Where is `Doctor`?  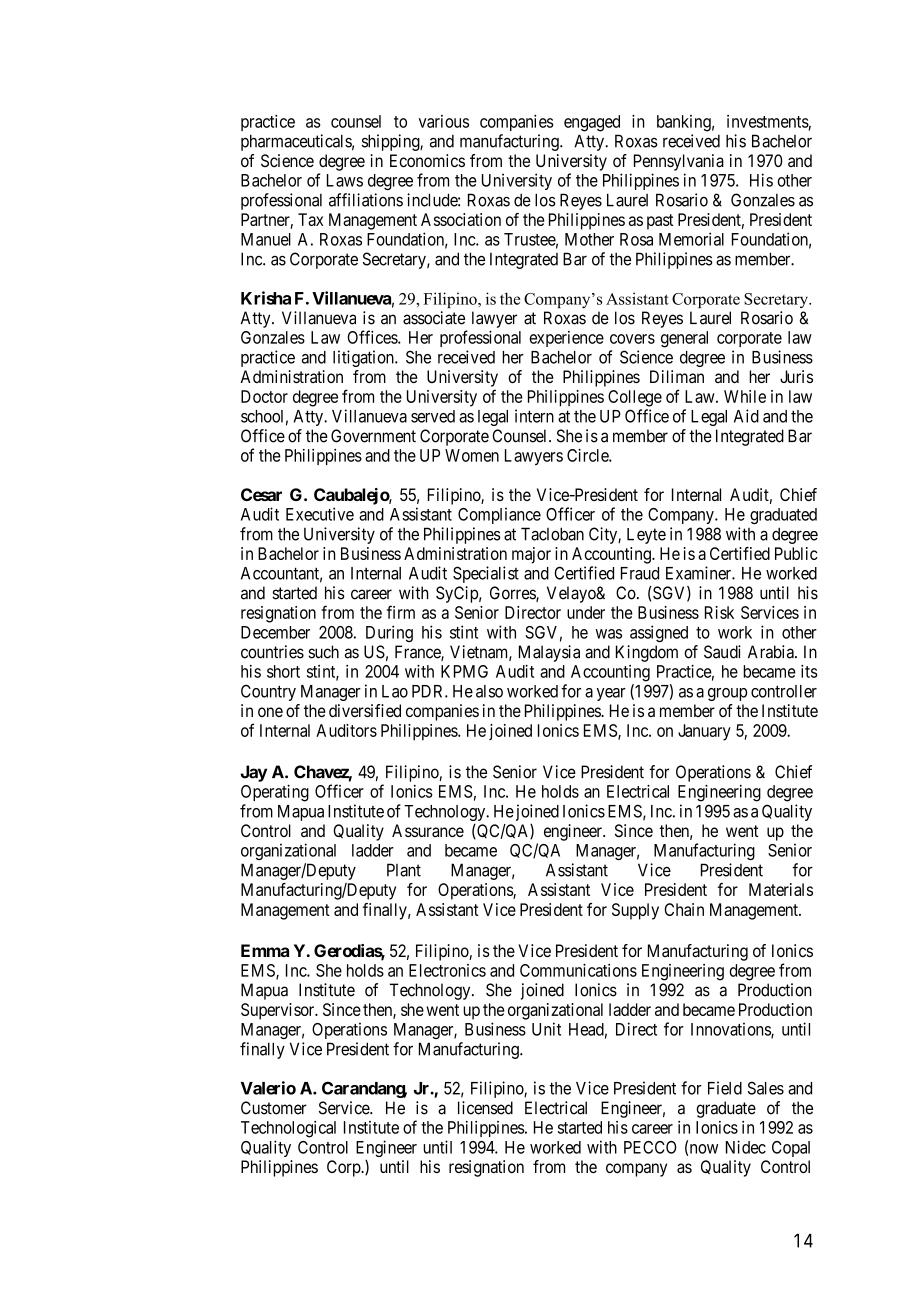 Doctor is located at coordinates (264, 396).
